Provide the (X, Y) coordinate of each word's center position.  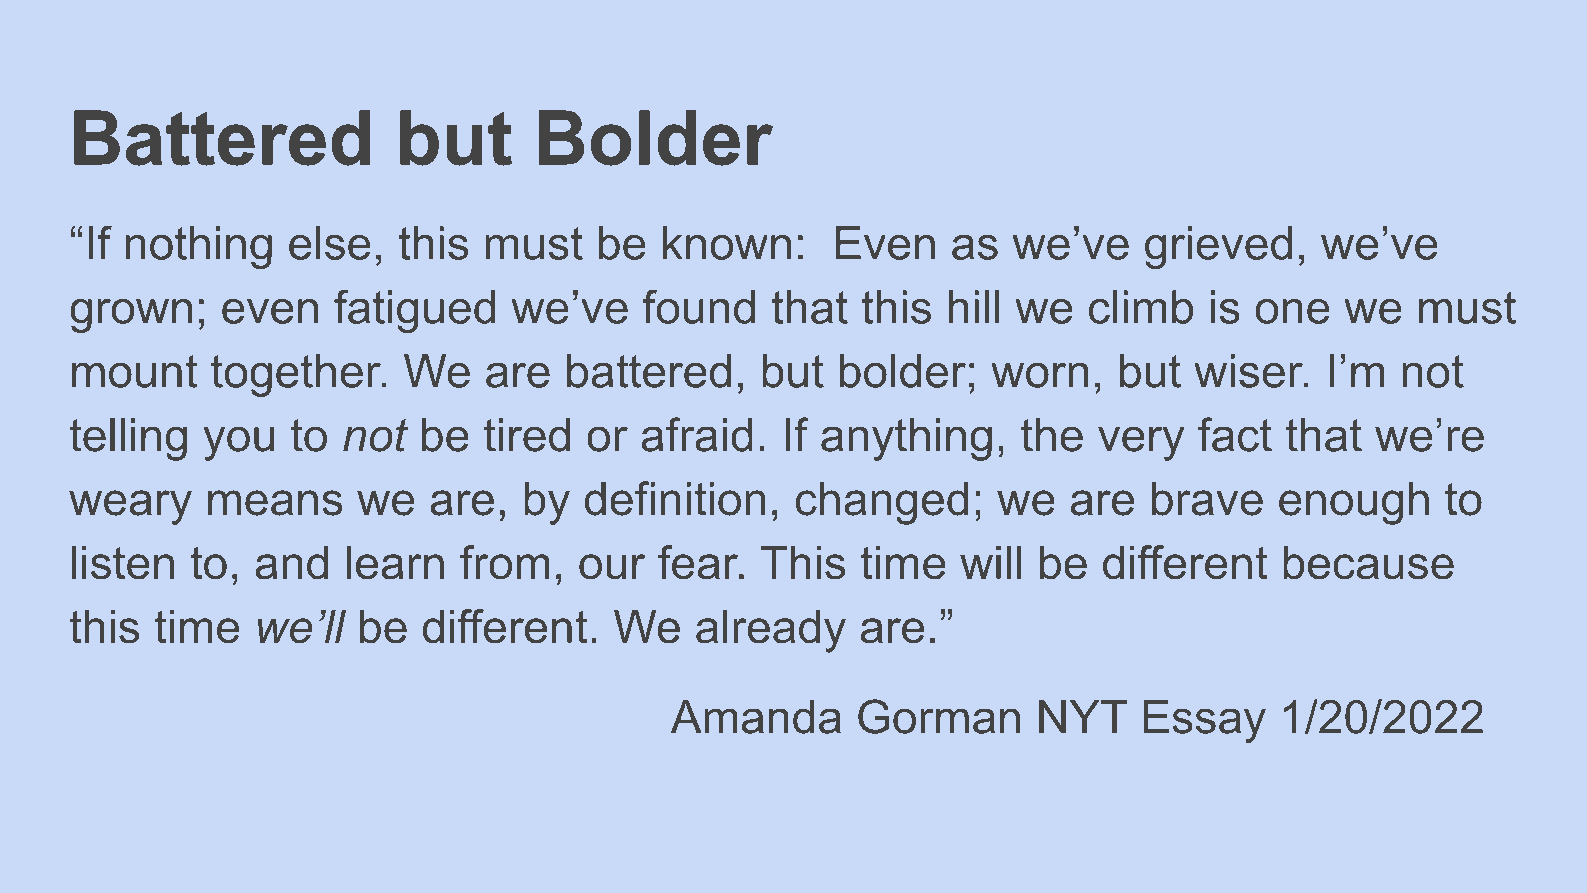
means (275, 503)
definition (675, 498)
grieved (1218, 247)
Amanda (756, 717)
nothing (199, 247)
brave (1207, 499)
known (727, 243)
